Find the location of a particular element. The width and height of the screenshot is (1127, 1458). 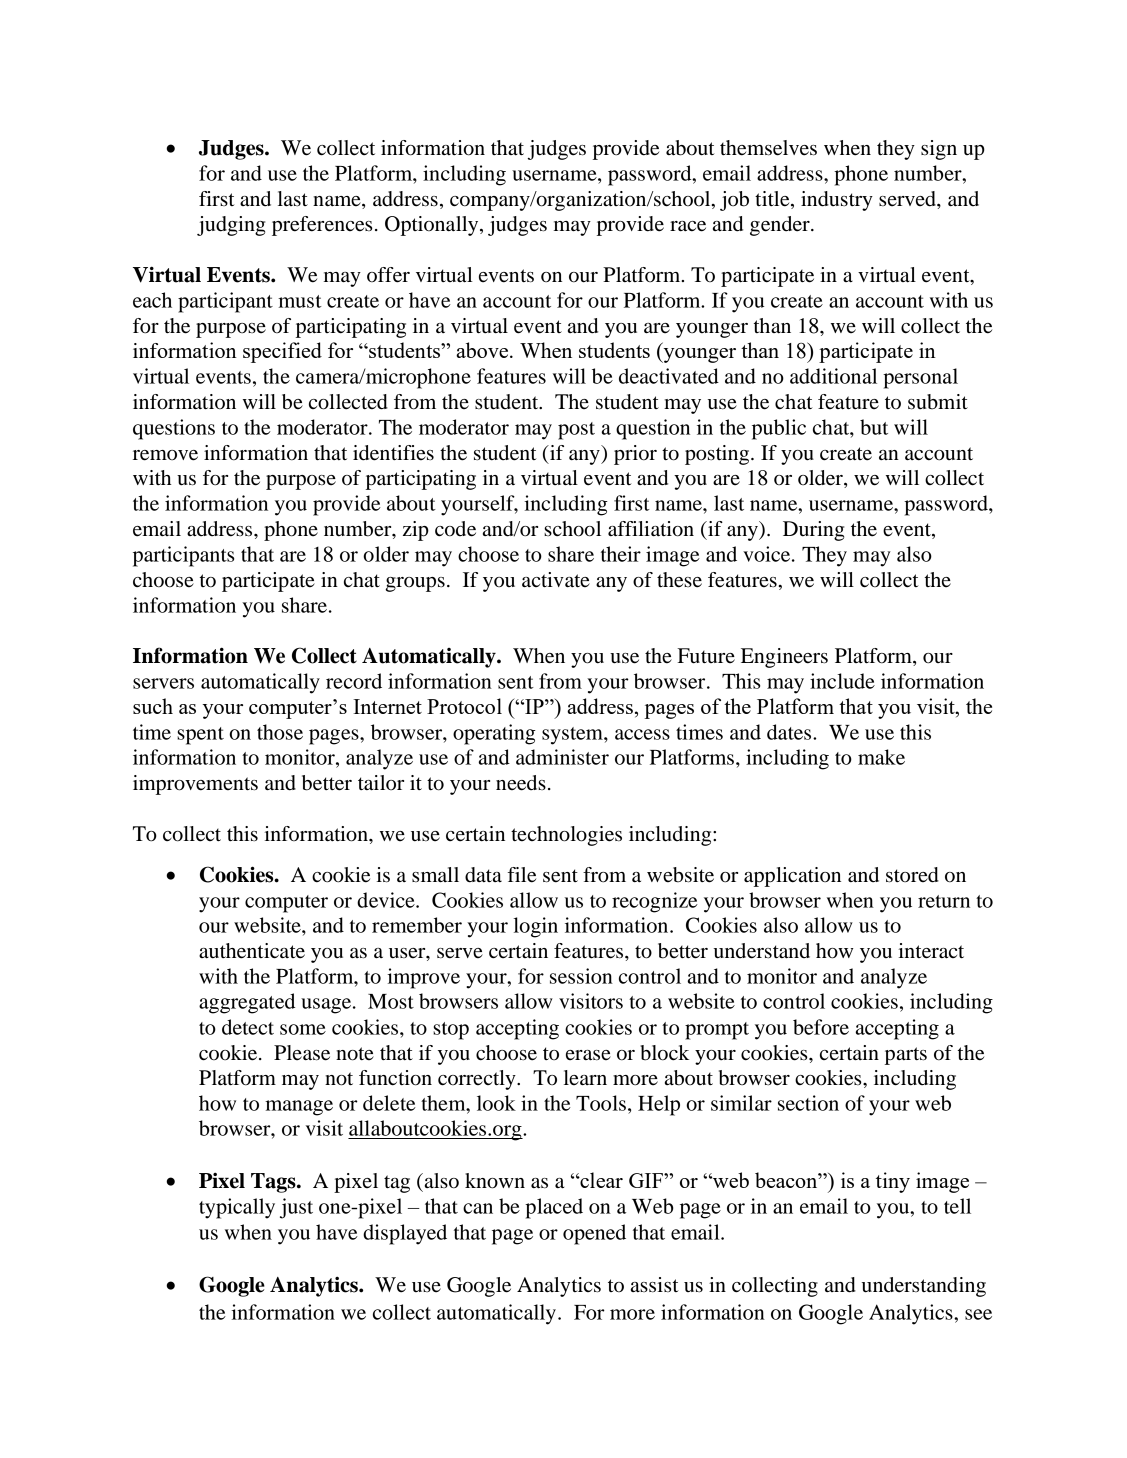

aggregated is located at coordinates (247, 1003).
